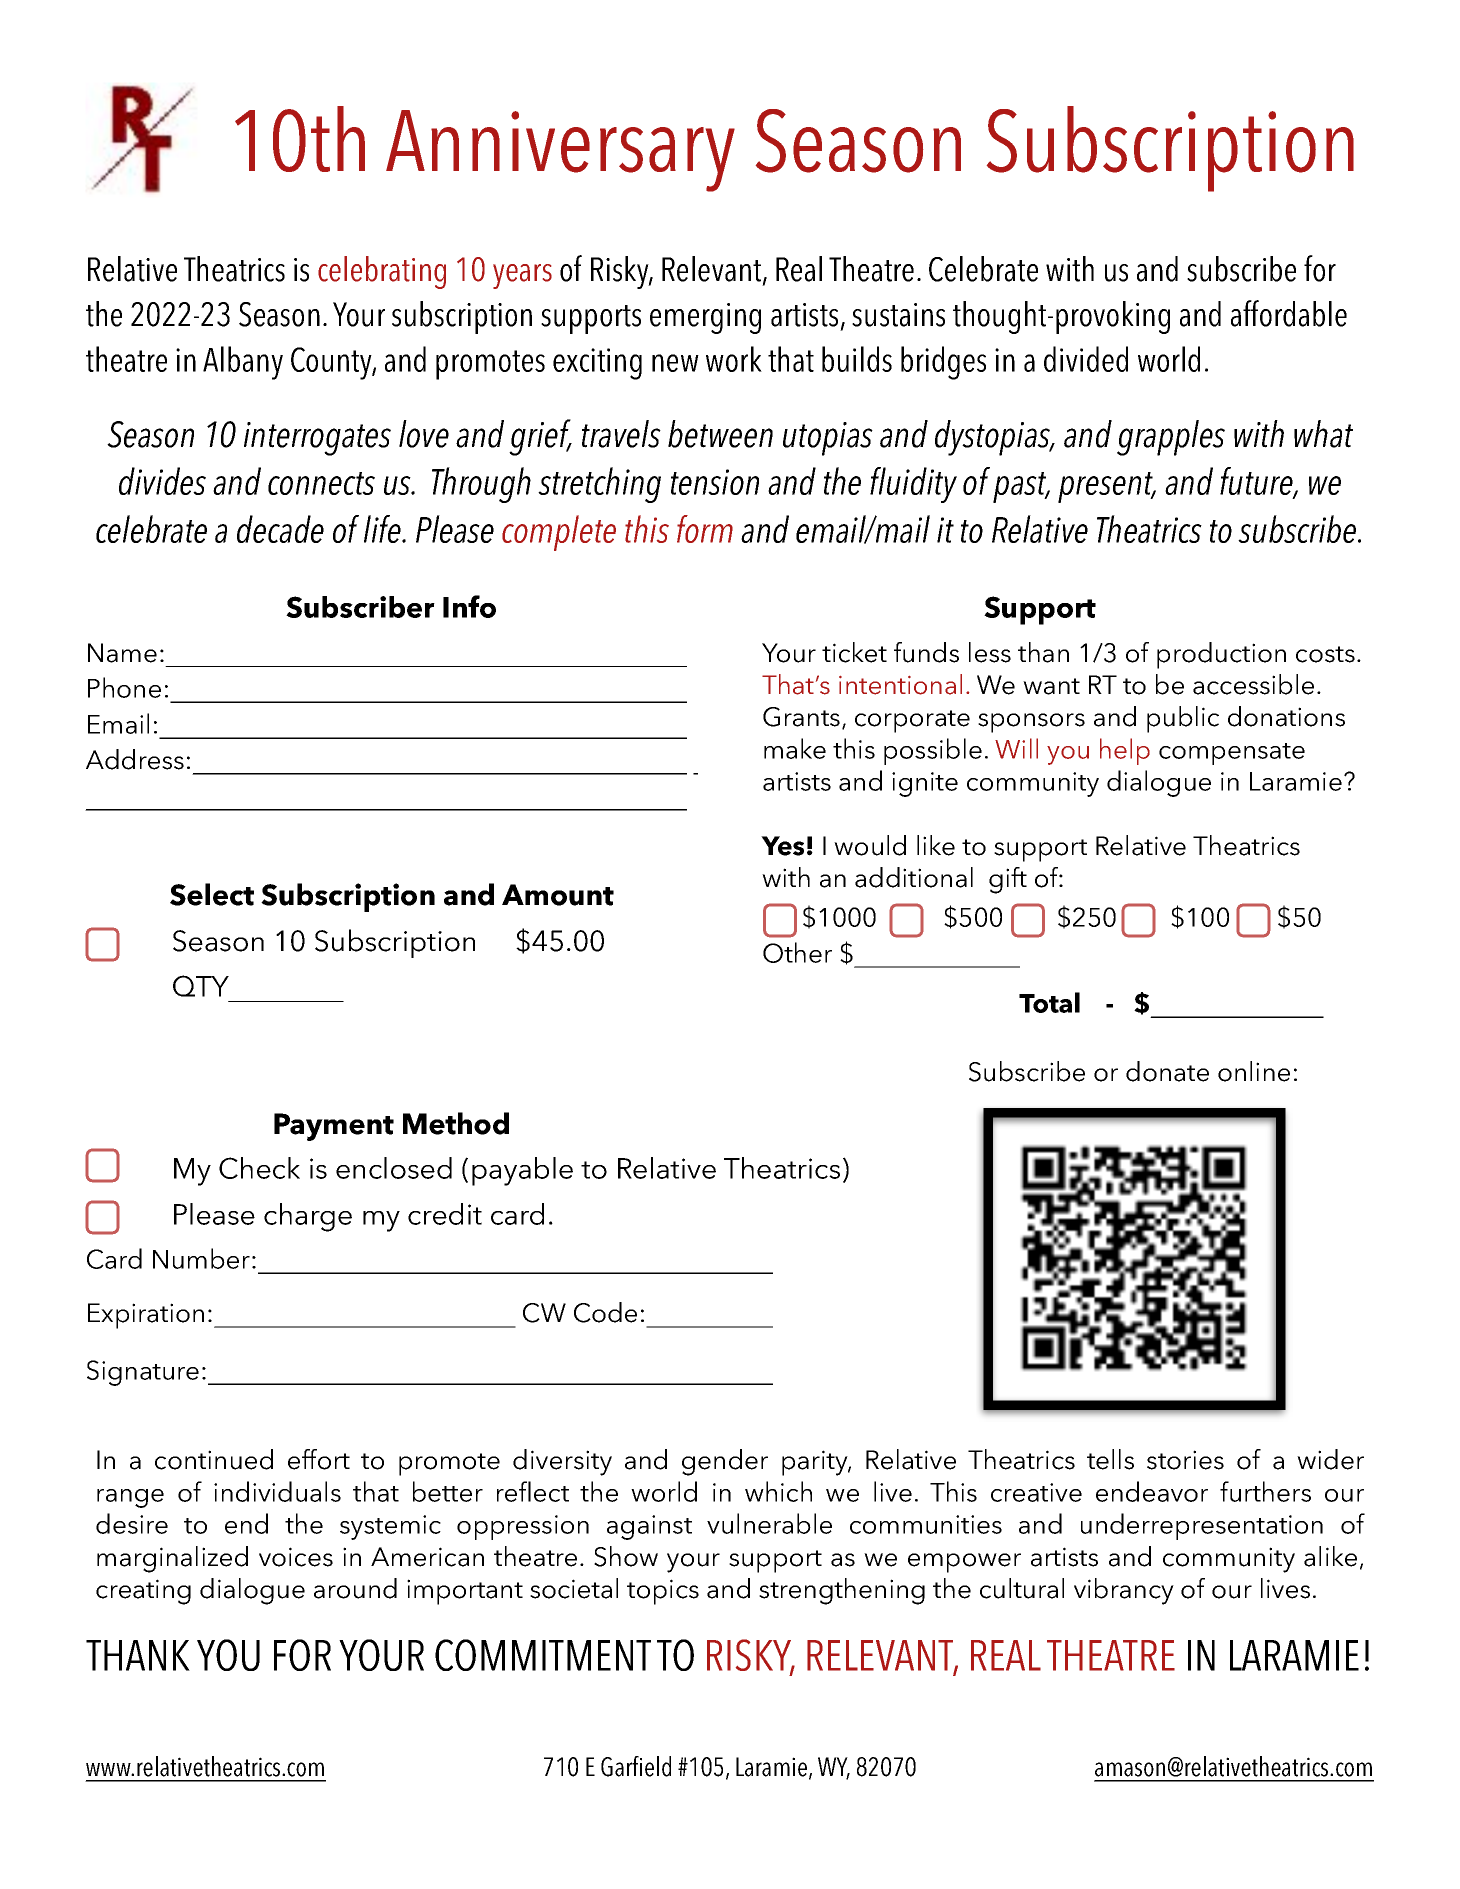  What do you see at coordinates (1167, 1071) in the screenshot?
I see `donate` at bounding box center [1167, 1071].
